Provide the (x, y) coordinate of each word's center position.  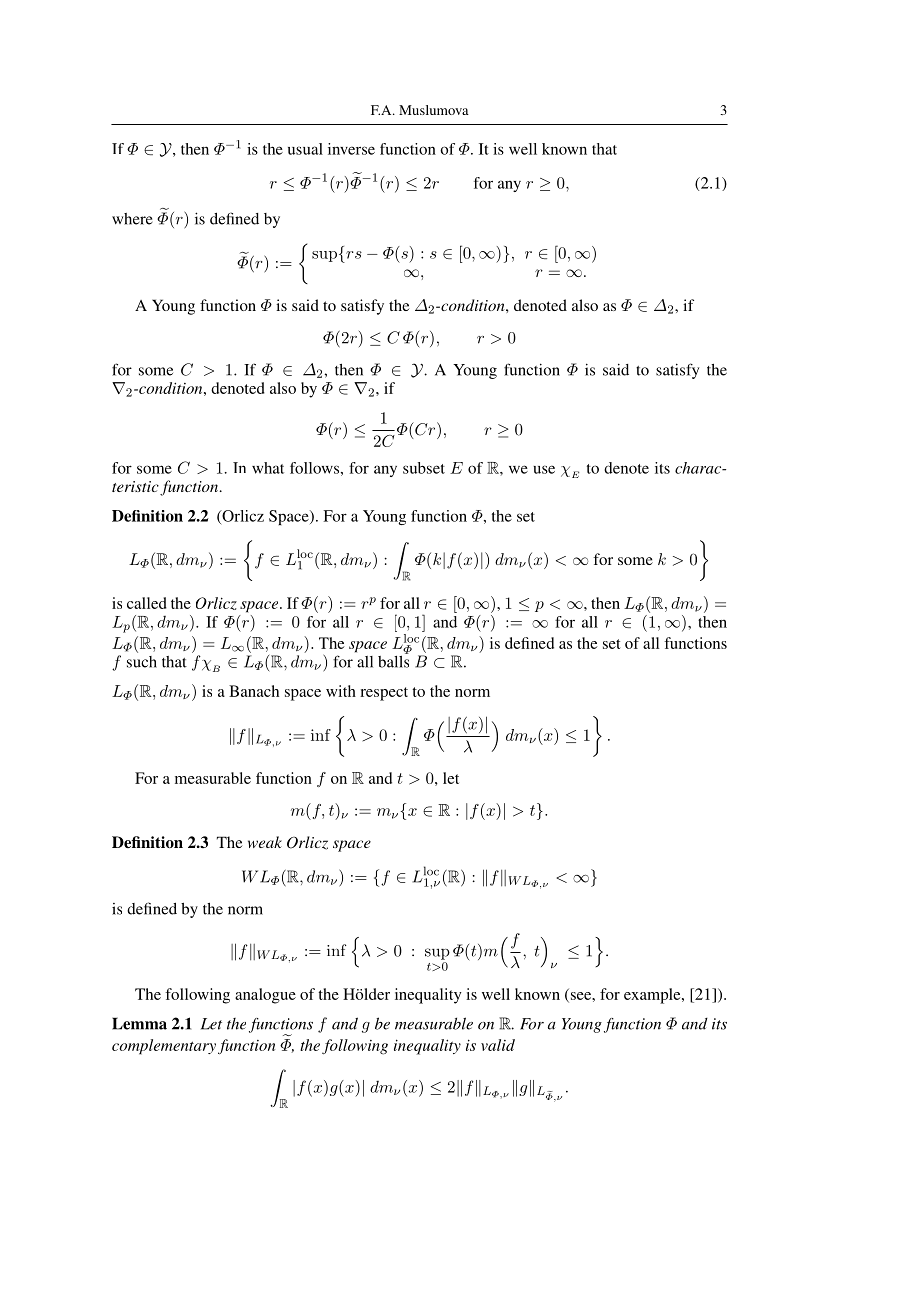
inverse (351, 149)
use (544, 469)
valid (498, 1045)
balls (393, 660)
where (132, 219)
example (653, 996)
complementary (164, 1047)
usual (305, 149)
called (147, 603)
